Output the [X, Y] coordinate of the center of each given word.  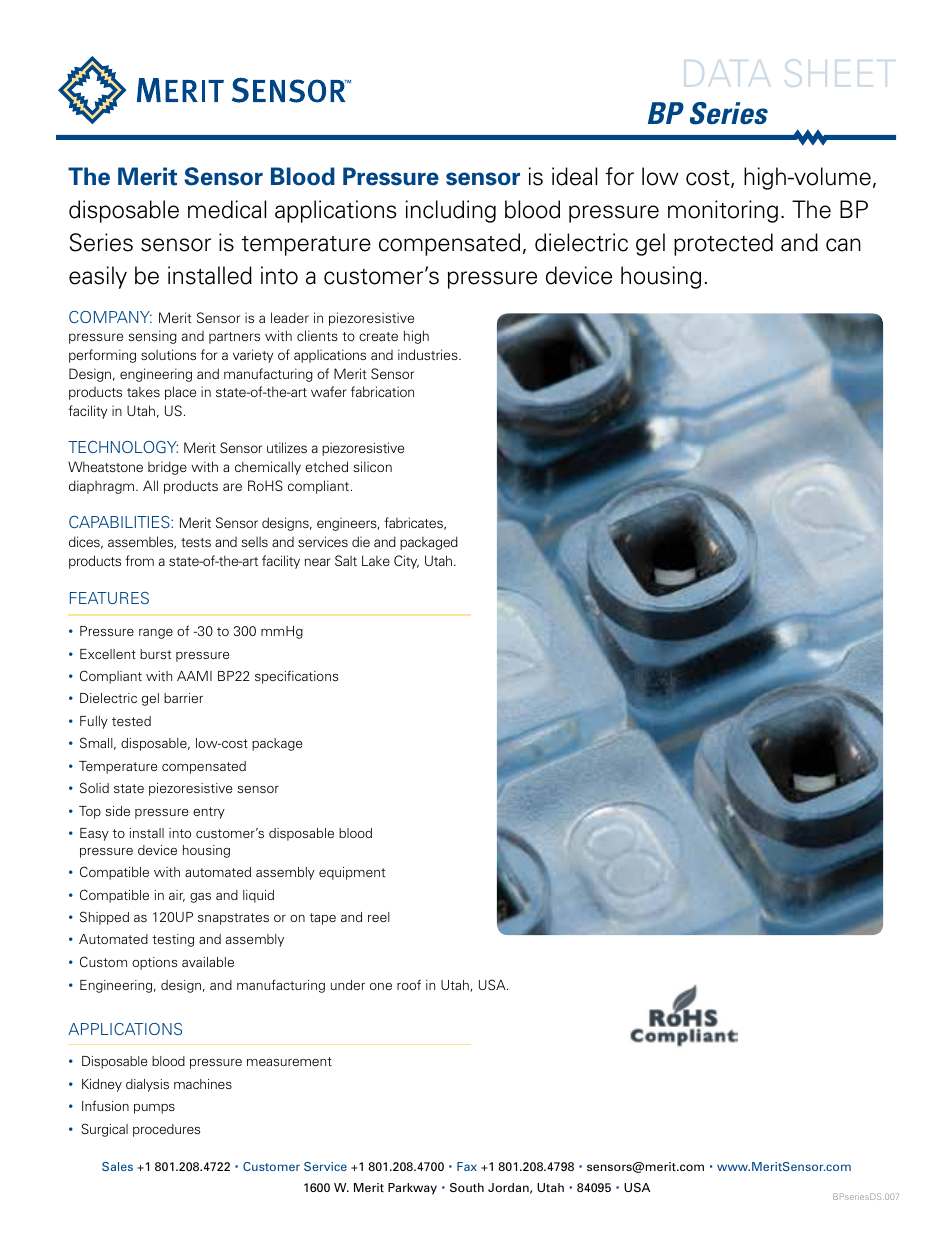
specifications [296, 677]
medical [227, 209]
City [406, 562]
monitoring [723, 211]
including [451, 211]
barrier [183, 698]
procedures [166, 1130]
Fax [467, 1166]
